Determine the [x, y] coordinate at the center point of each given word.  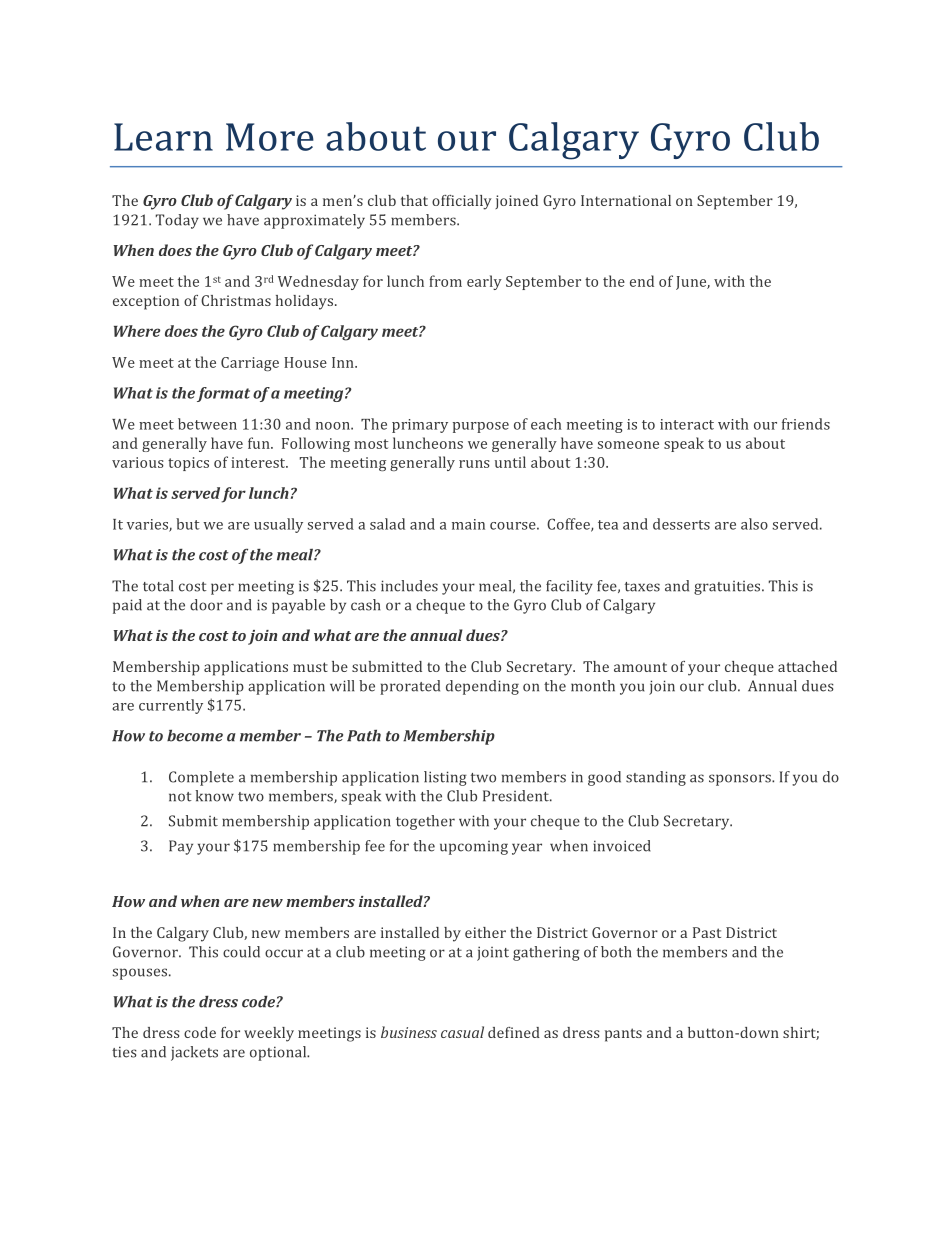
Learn [163, 137]
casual [462, 1032]
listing [445, 778]
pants [623, 1035]
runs [474, 464]
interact [687, 424]
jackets [194, 1053]
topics [188, 464]
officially [462, 202]
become [195, 735]
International [626, 200]
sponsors [741, 780]
